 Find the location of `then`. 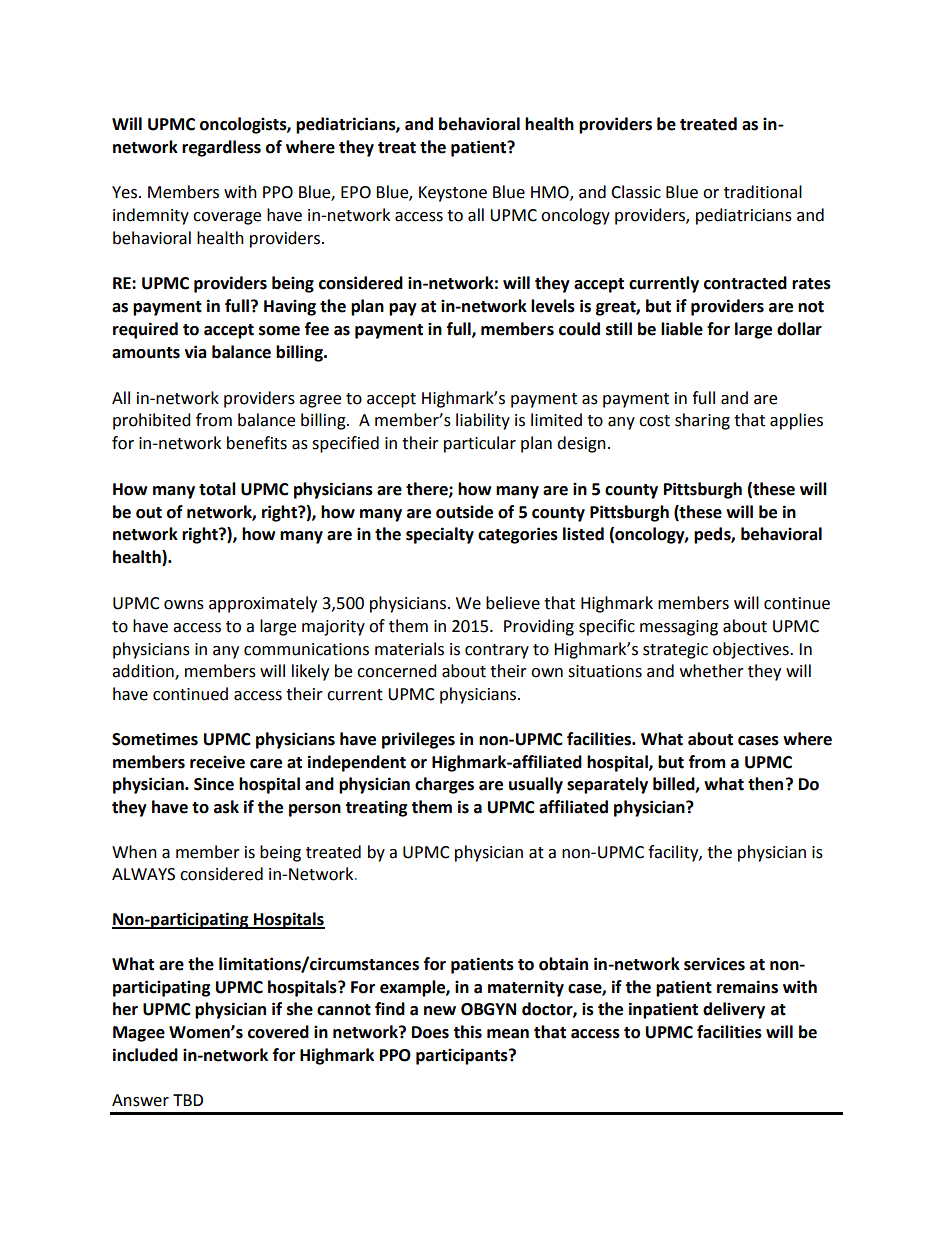

then is located at coordinates (765, 784).
